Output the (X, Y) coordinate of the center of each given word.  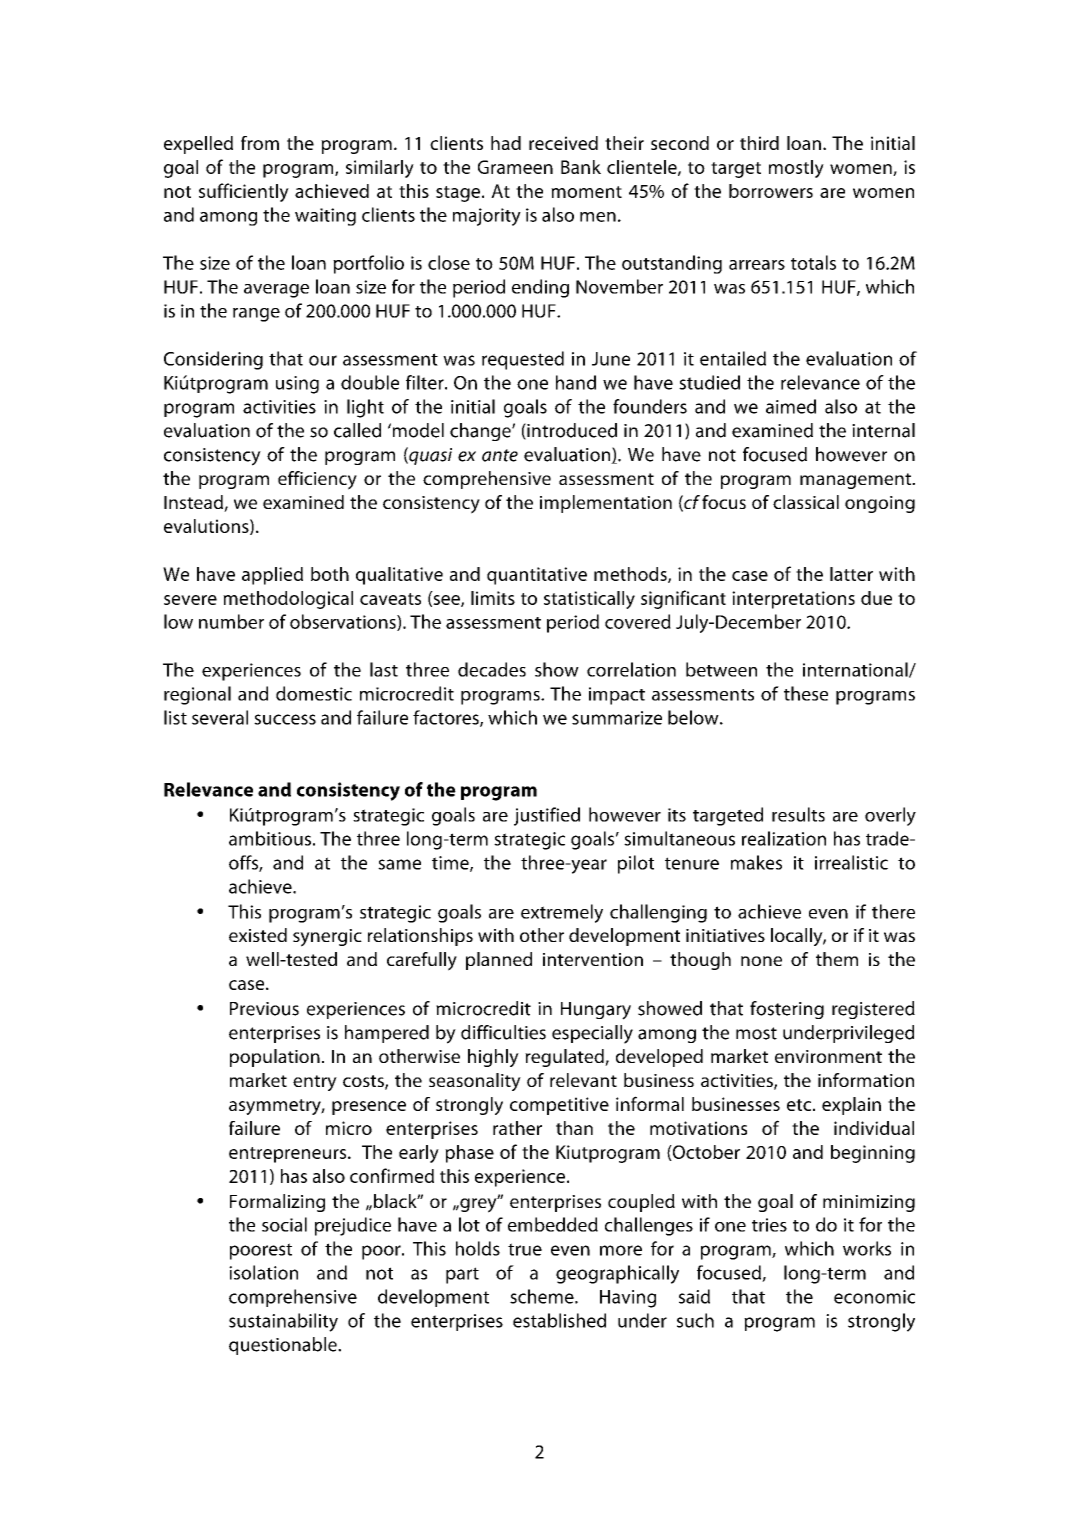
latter (851, 574)
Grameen (515, 167)
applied (272, 576)
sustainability (283, 1322)
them (837, 959)
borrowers (771, 191)
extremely (562, 913)
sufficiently (244, 192)
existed (258, 935)
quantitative (537, 576)
